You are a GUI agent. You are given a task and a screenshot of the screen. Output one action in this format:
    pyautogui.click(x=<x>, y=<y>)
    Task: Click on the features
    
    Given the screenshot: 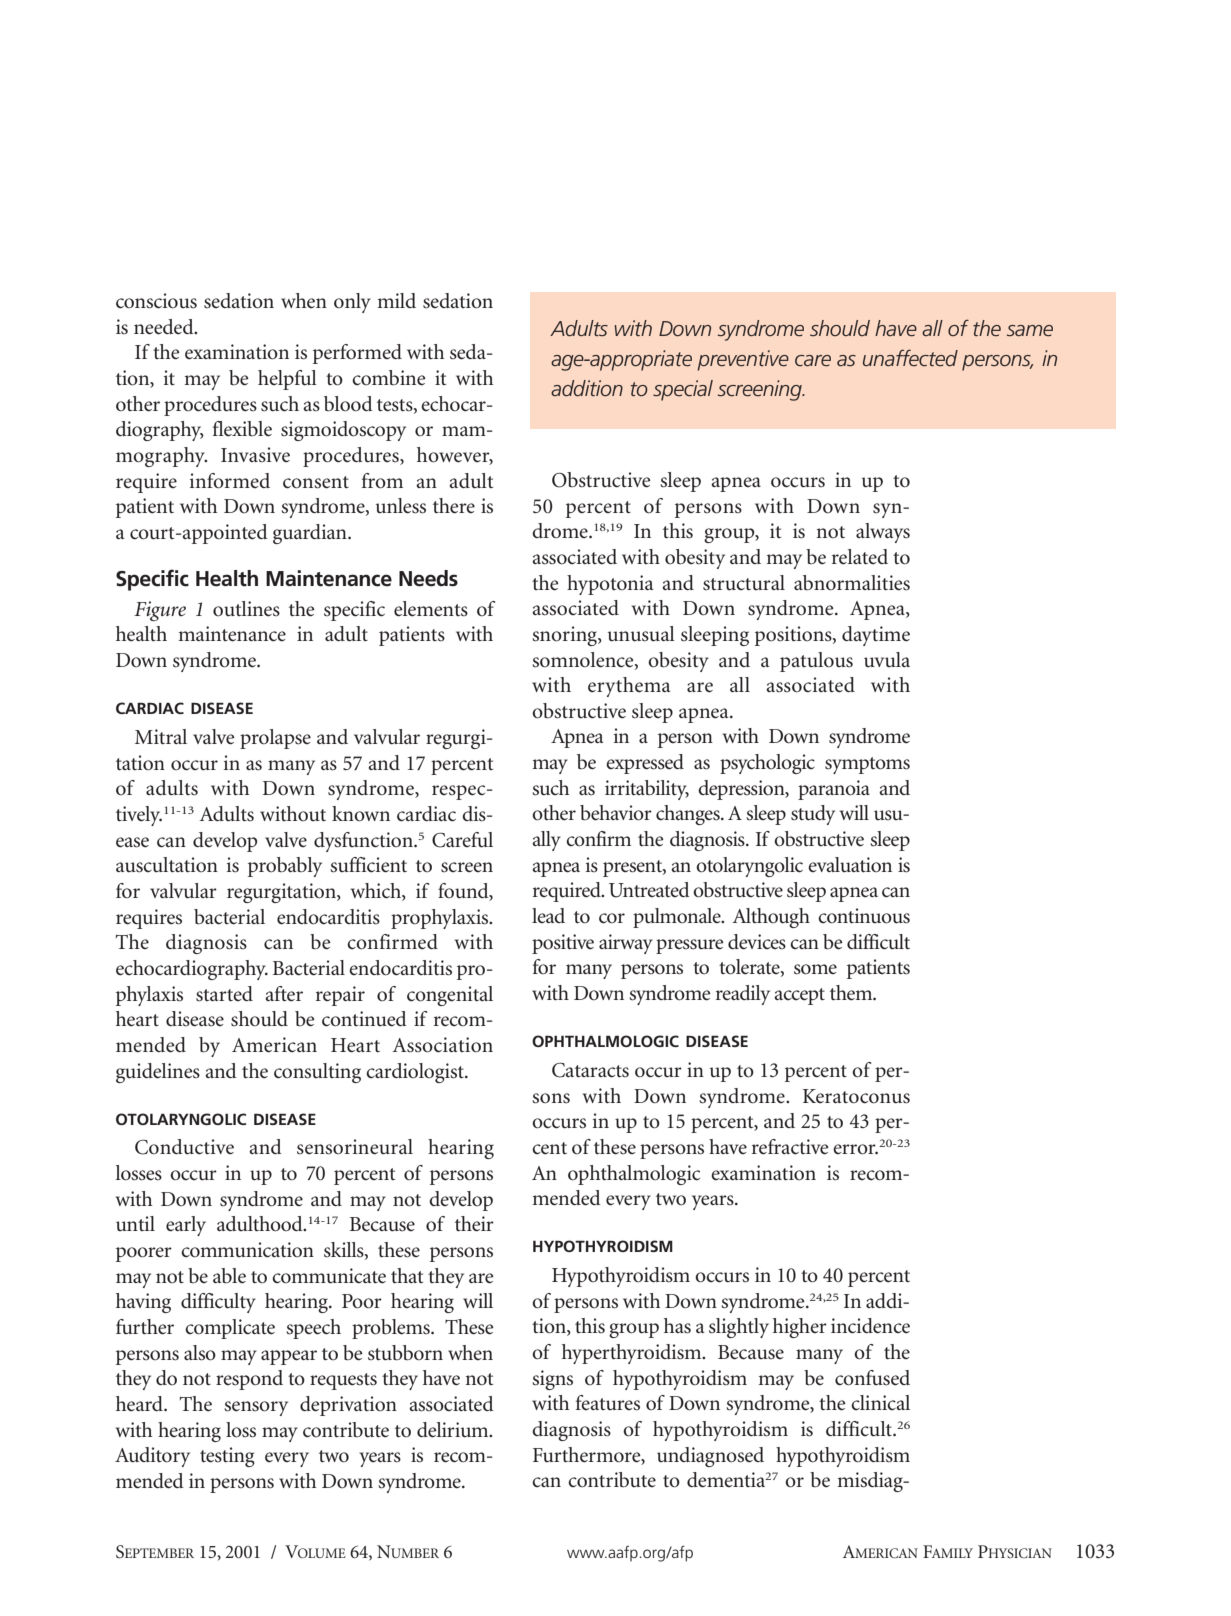 What is the action you would take?
    pyautogui.click(x=608, y=1403)
